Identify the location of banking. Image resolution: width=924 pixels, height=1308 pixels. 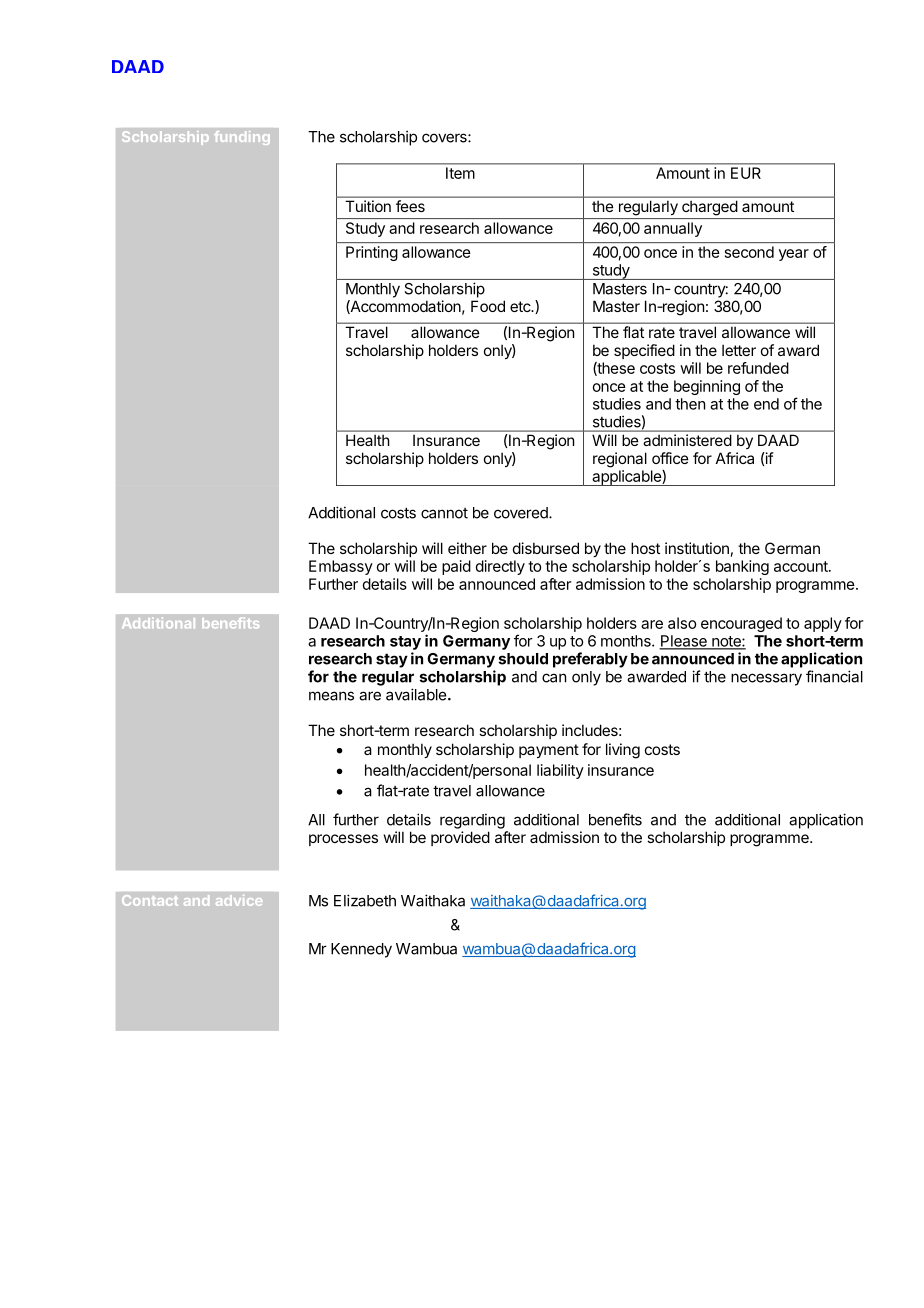
(742, 567).
